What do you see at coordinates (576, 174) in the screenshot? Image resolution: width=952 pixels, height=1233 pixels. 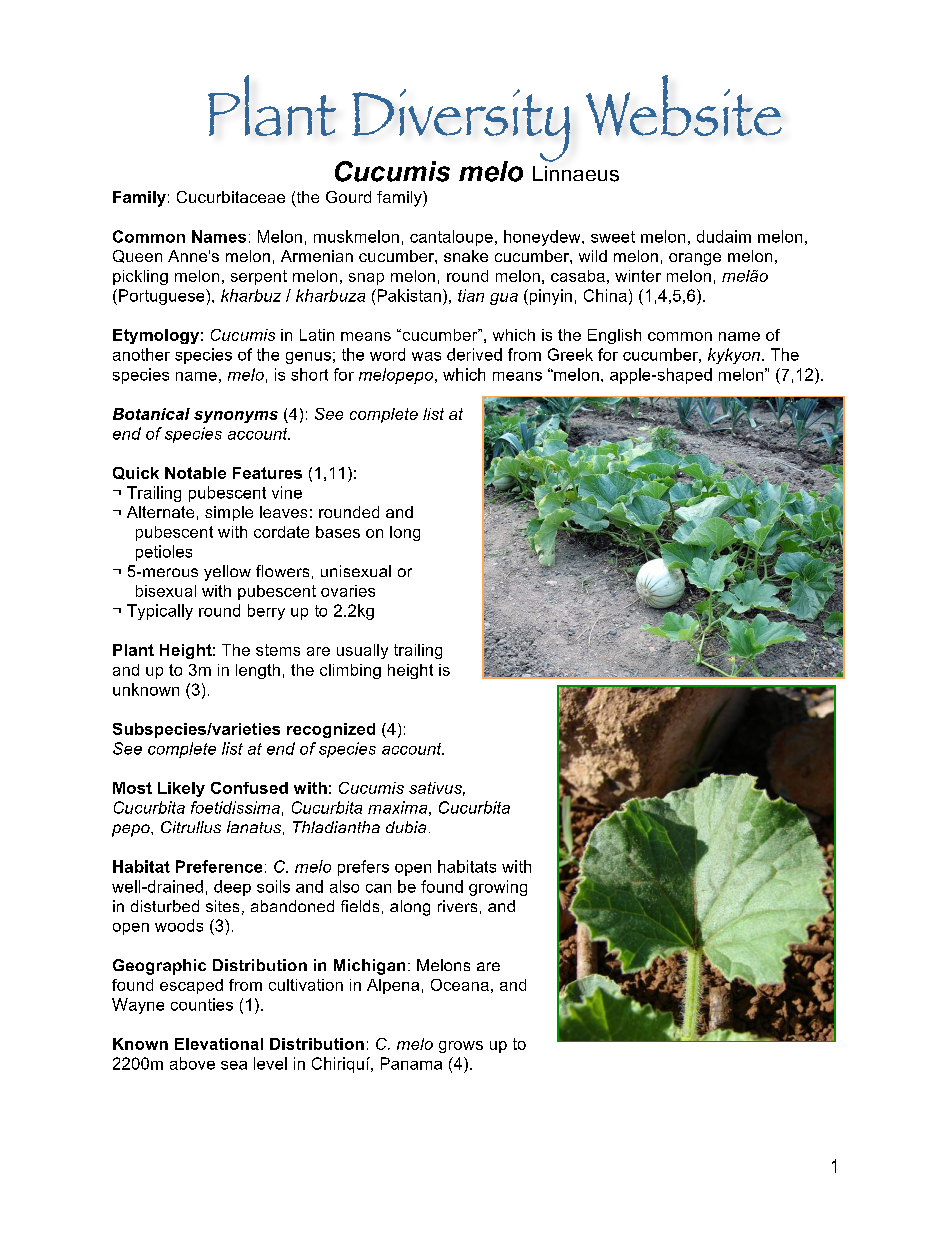 I see `Linnaeus` at bounding box center [576, 174].
